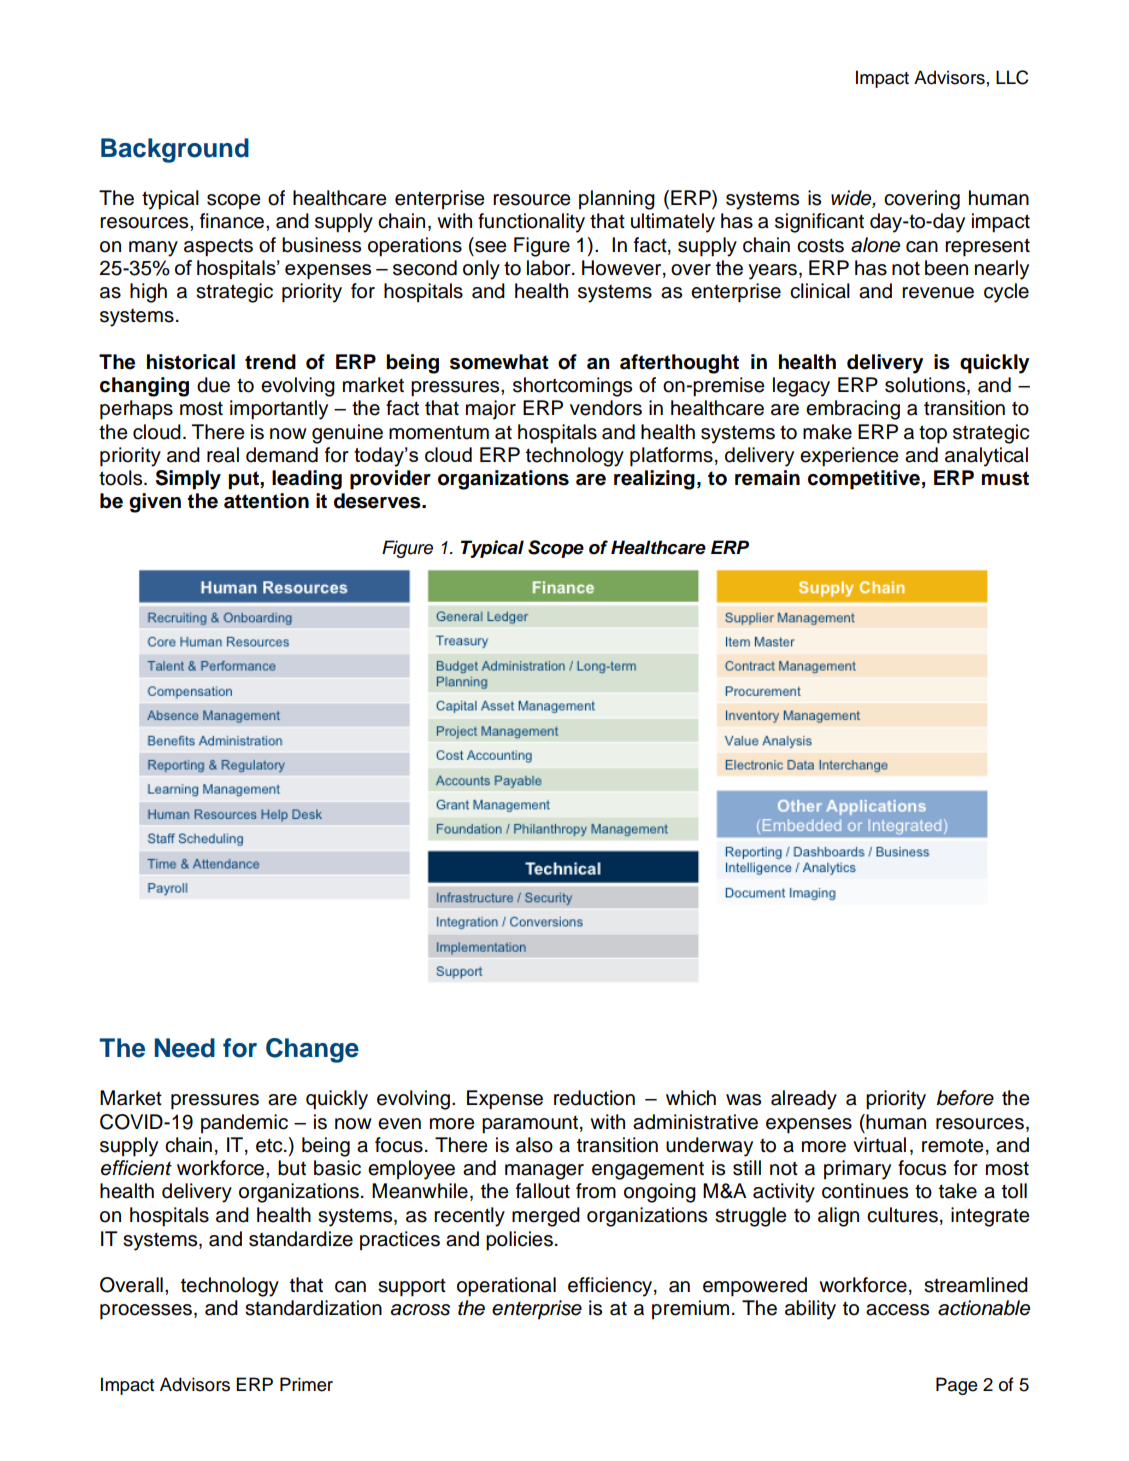 The width and height of the screenshot is (1129, 1461). What do you see at coordinates (572, 387) in the screenshot?
I see `shortcomings` at bounding box center [572, 387].
